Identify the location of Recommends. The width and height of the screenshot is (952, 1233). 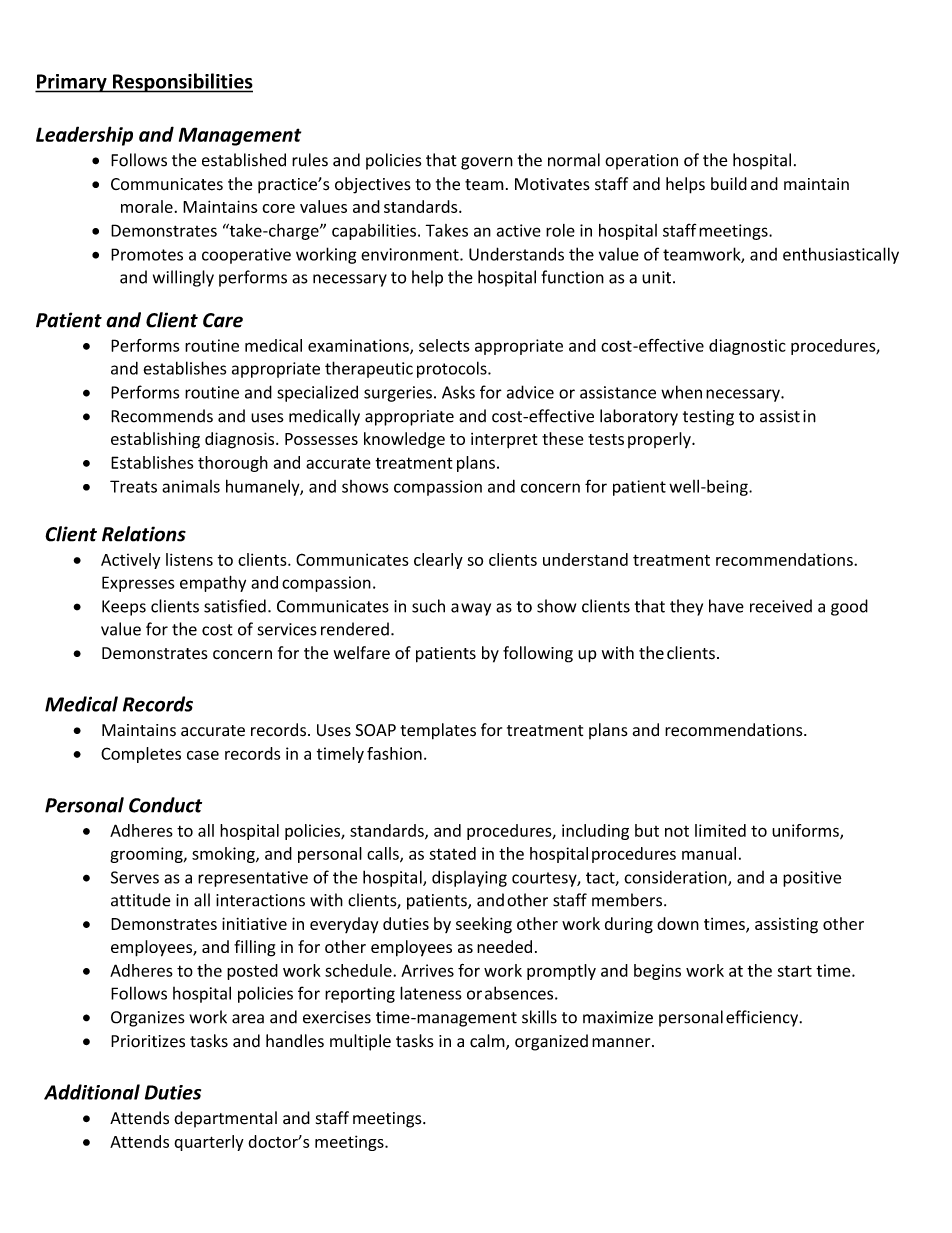
(162, 416).
